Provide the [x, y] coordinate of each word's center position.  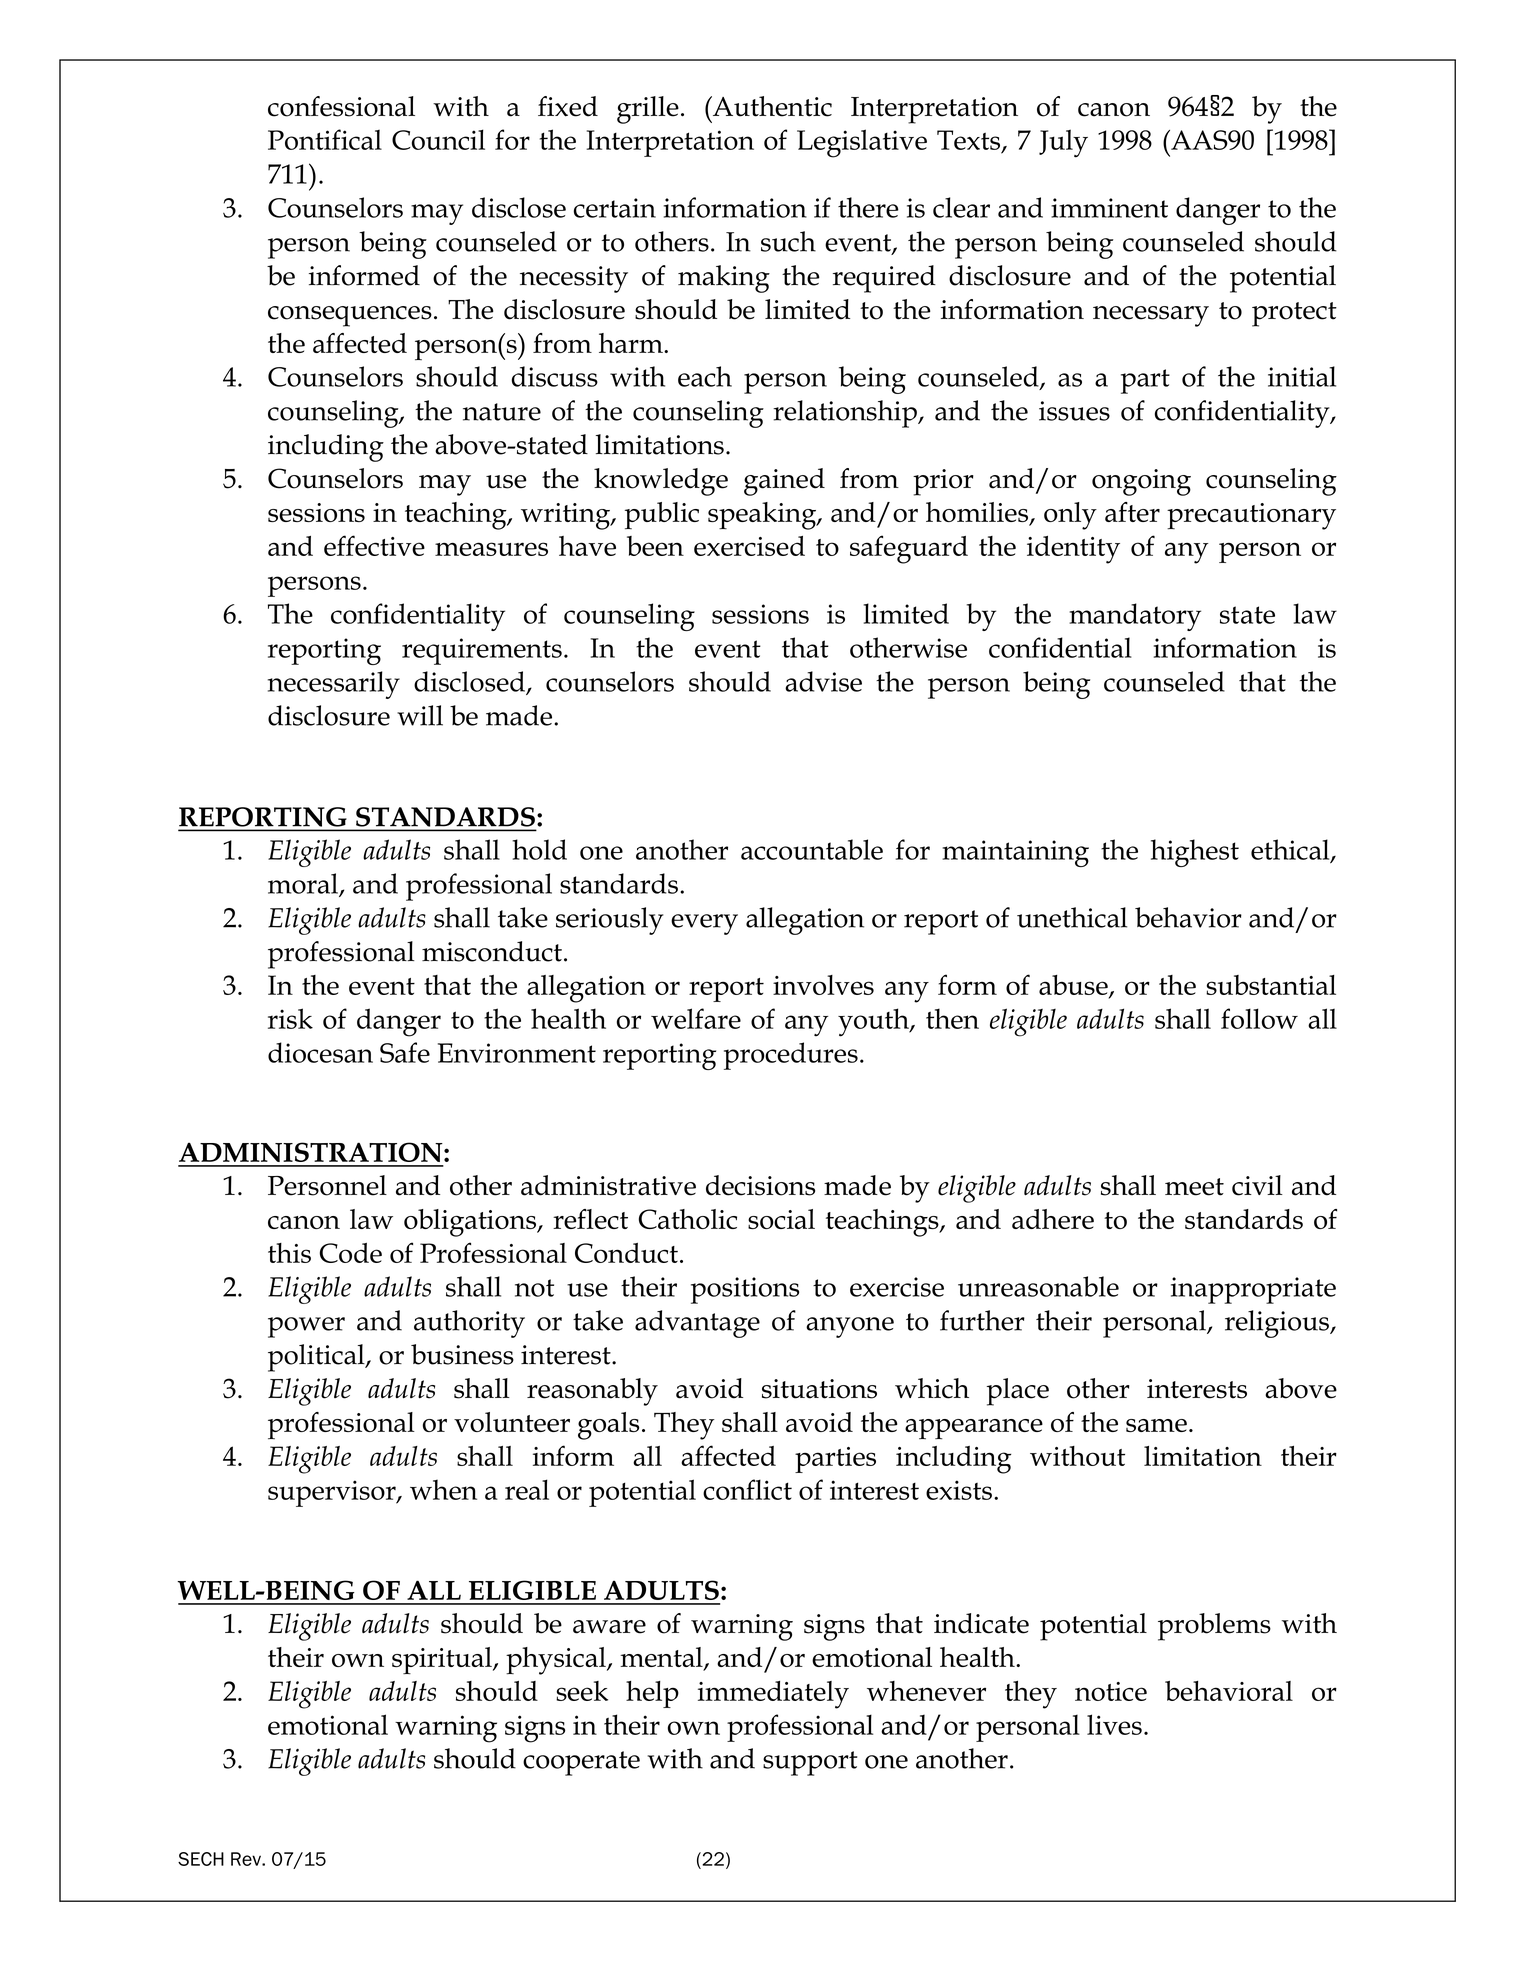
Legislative [862, 143]
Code [351, 1253]
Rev [247, 1859]
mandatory [1135, 617]
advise [823, 681]
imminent [1109, 208]
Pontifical [325, 139]
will [420, 715]
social [781, 1219]
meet [1194, 1187]
